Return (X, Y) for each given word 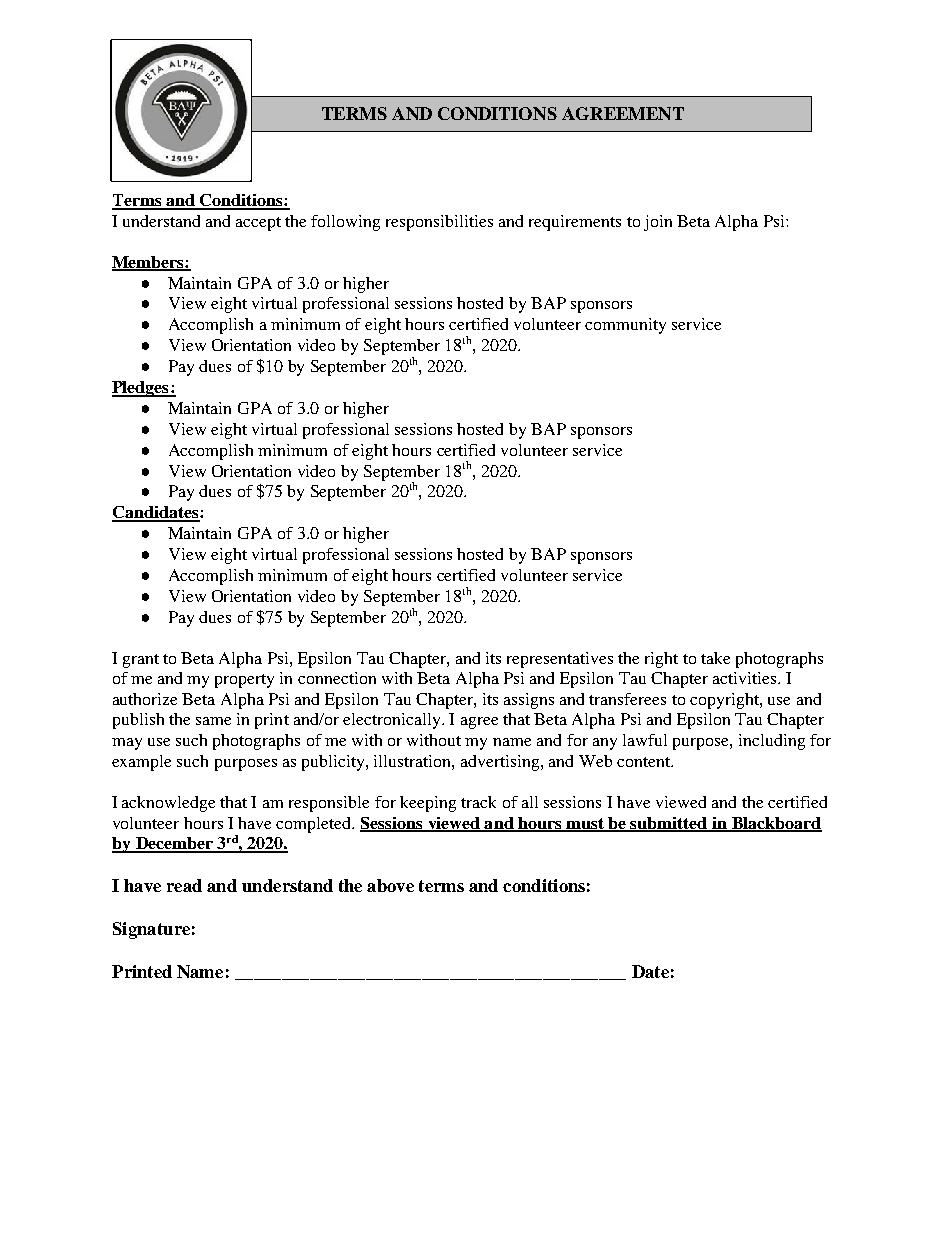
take (715, 658)
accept (258, 224)
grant (141, 661)
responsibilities (439, 223)
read (184, 885)
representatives (560, 660)
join (658, 223)
